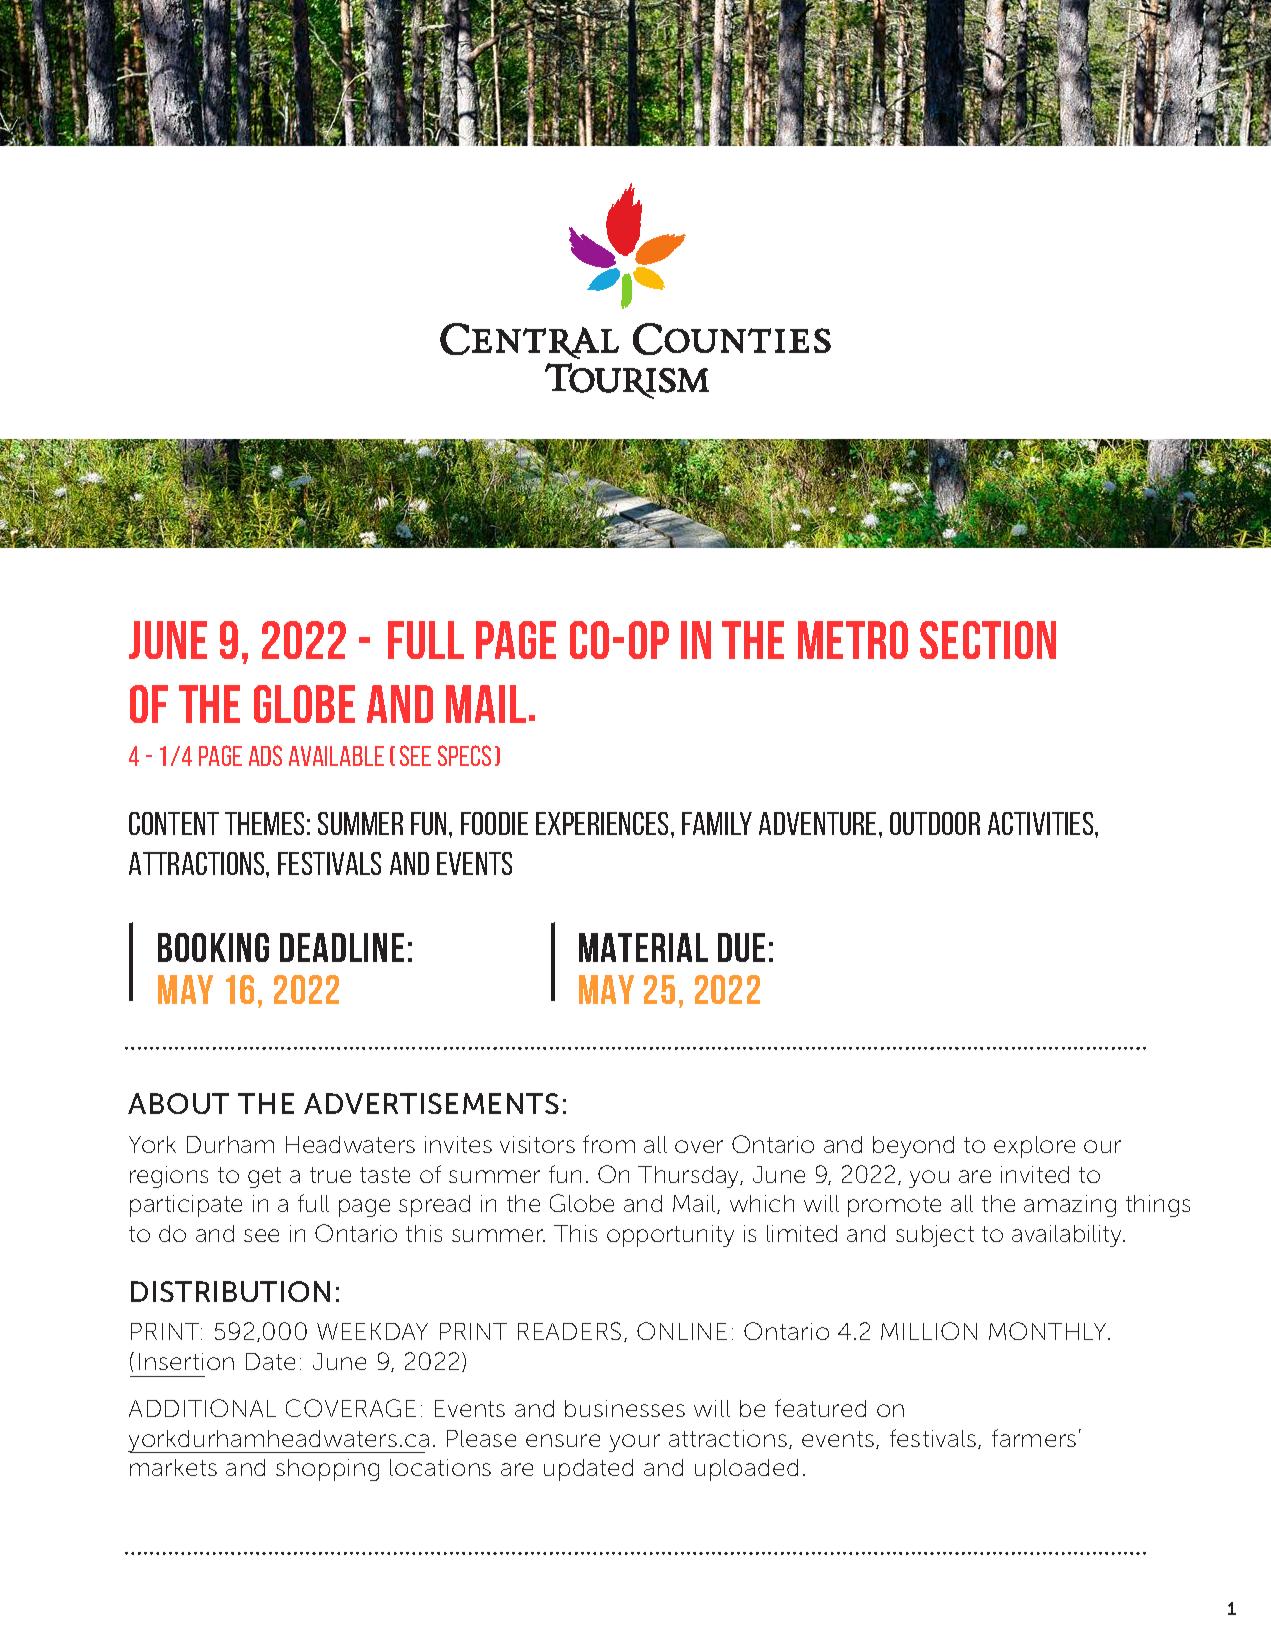  What do you see at coordinates (988, 640) in the screenshot?
I see `Section` at bounding box center [988, 640].
